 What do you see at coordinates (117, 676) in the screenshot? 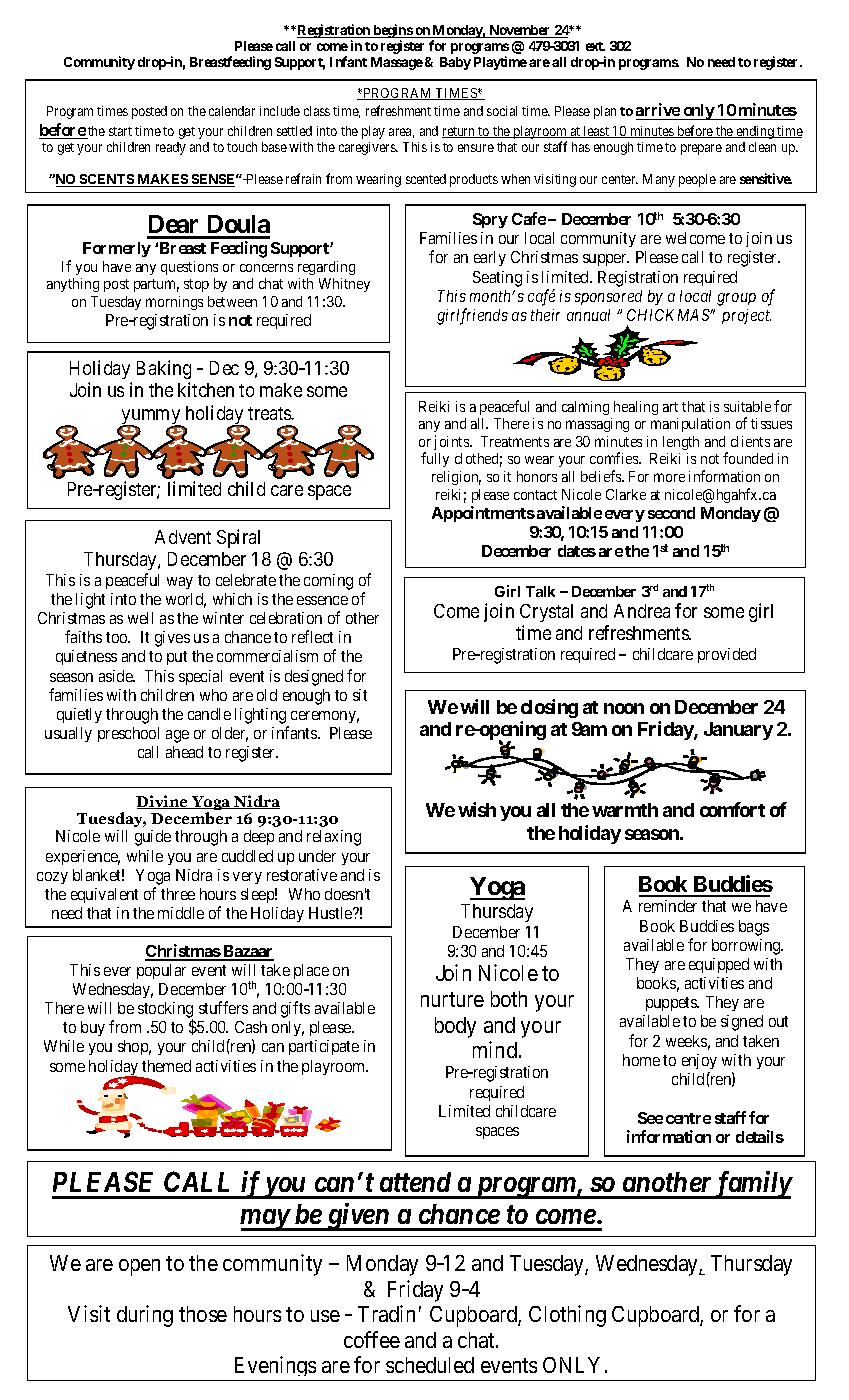
I see `aside` at bounding box center [117, 676].
